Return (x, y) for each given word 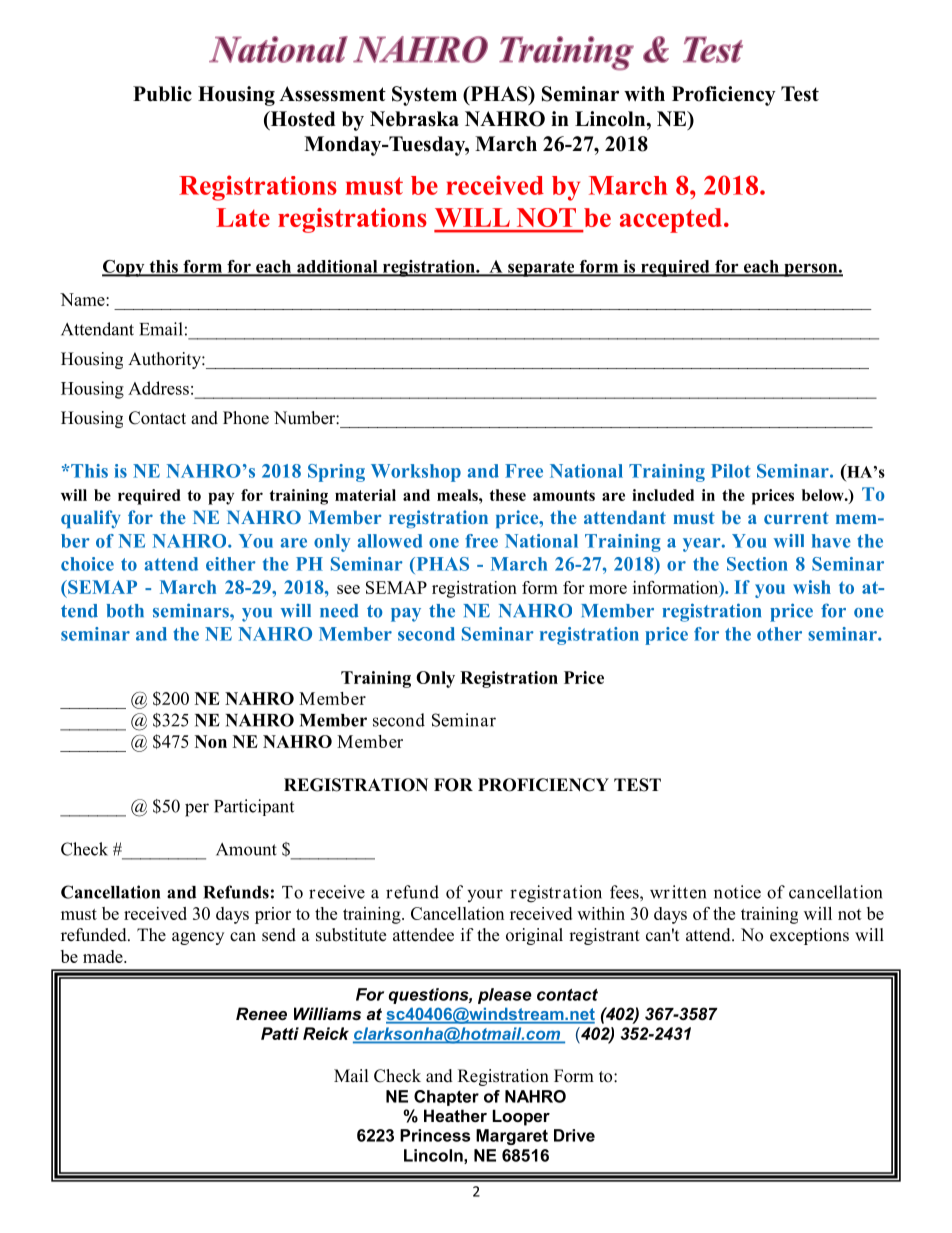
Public (162, 94)
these (507, 495)
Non (211, 741)
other (779, 634)
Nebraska (414, 119)
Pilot (731, 471)
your (485, 895)
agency (198, 938)
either (231, 564)
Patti (280, 1033)
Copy (124, 268)
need (339, 611)
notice (737, 892)
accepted (672, 220)
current (796, 518)
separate (541, 269)
